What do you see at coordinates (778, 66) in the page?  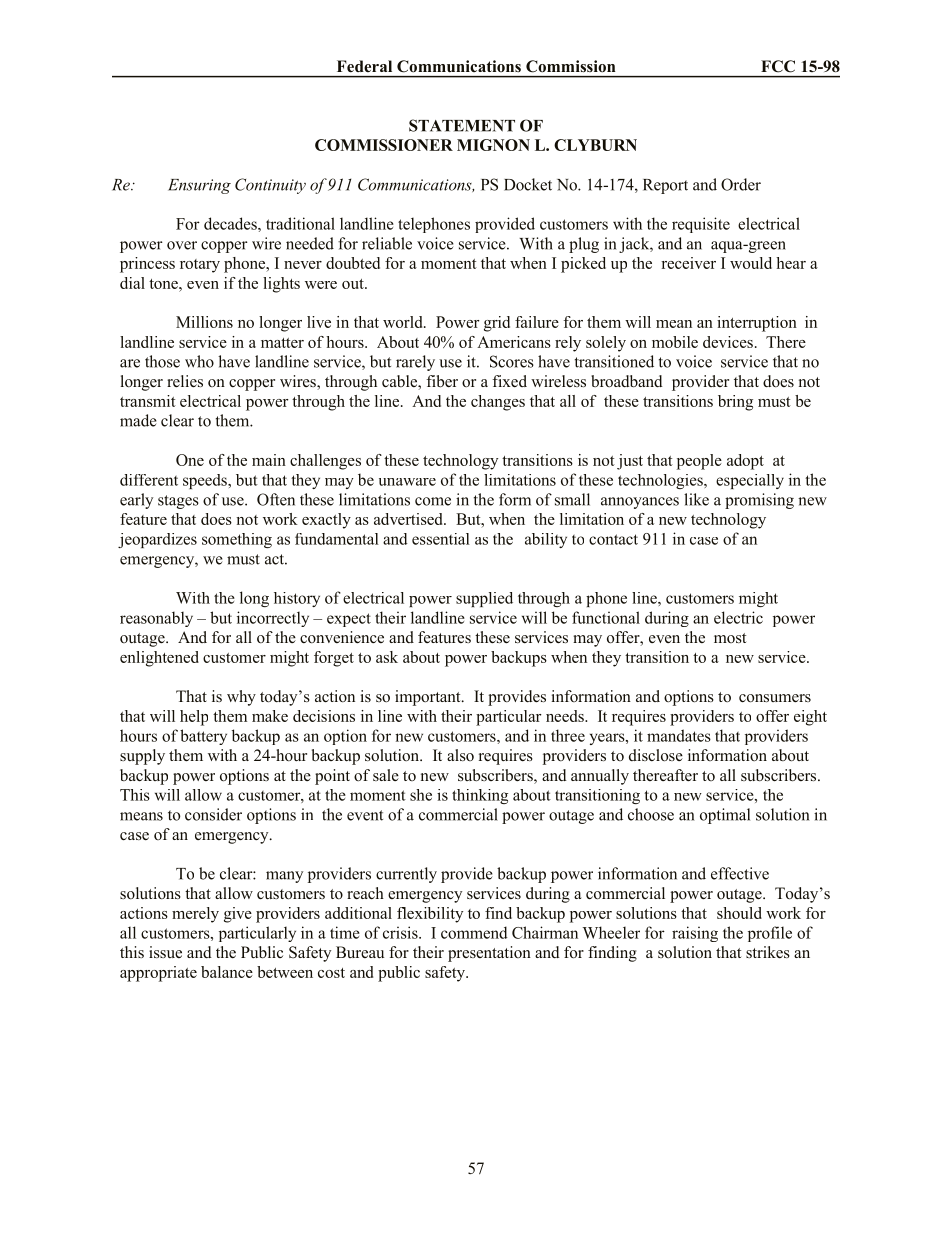 I see `FCC` at bounding box center [778, 66].
